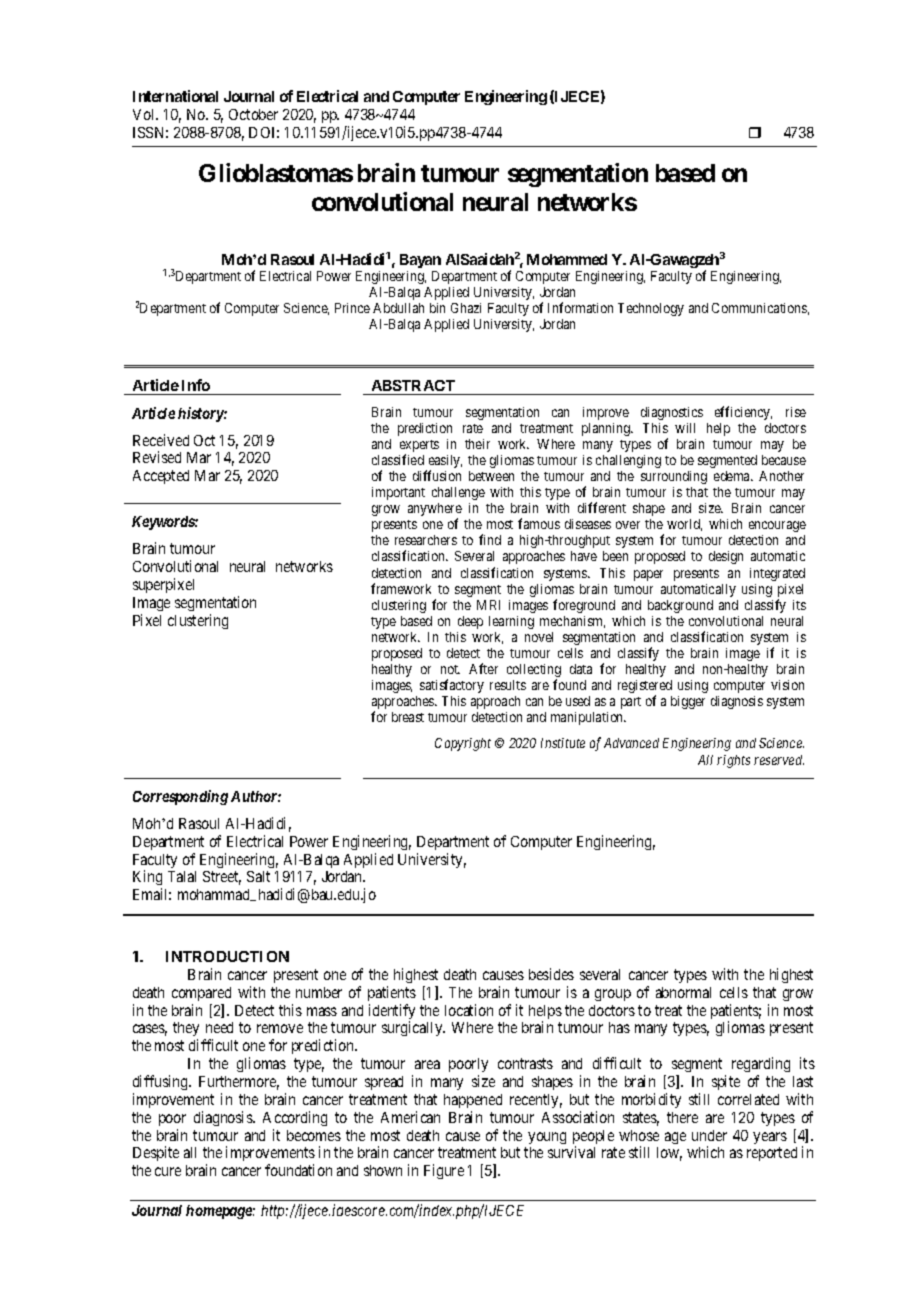 This document has width=924, height=1308. What do you see at coordinates (680, 606) in the document?
I see `background` at bounding box center [680, 606].
